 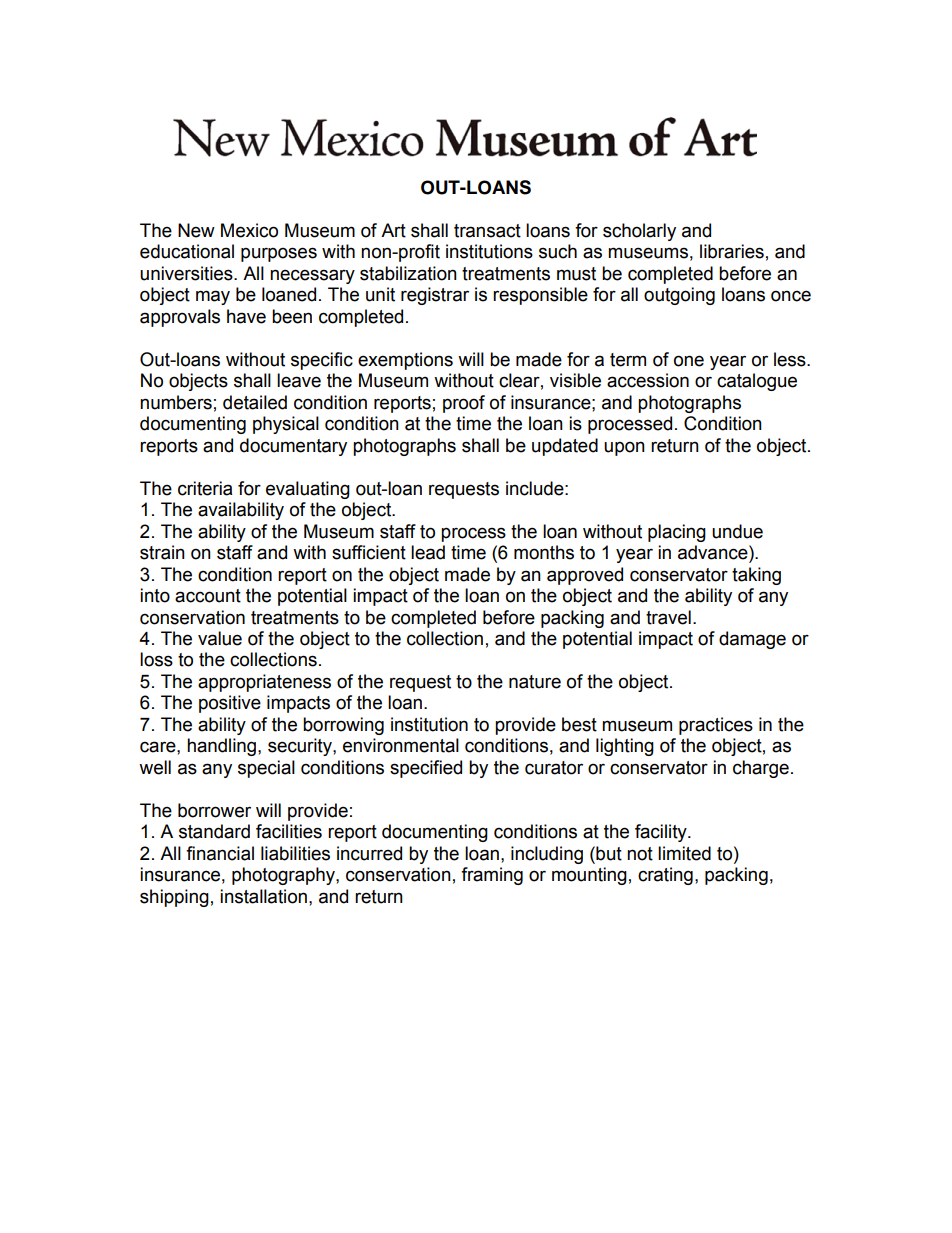 I want to click on libraries, so click(x=732, y=251).
